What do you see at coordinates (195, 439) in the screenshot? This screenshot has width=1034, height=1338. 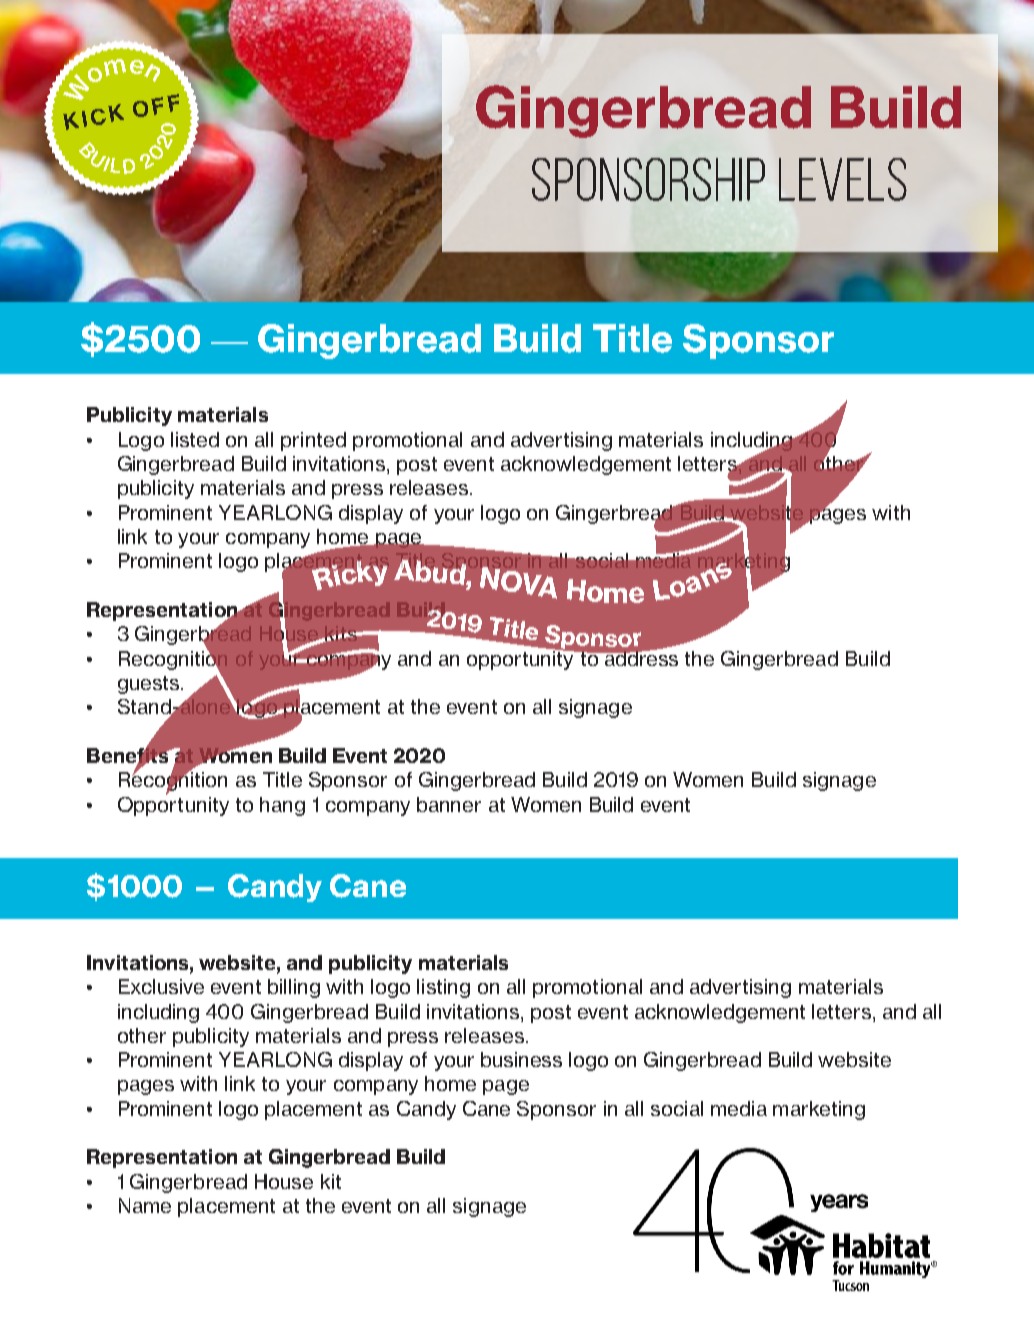 I see `listed` at bounding box center [195, 439].
